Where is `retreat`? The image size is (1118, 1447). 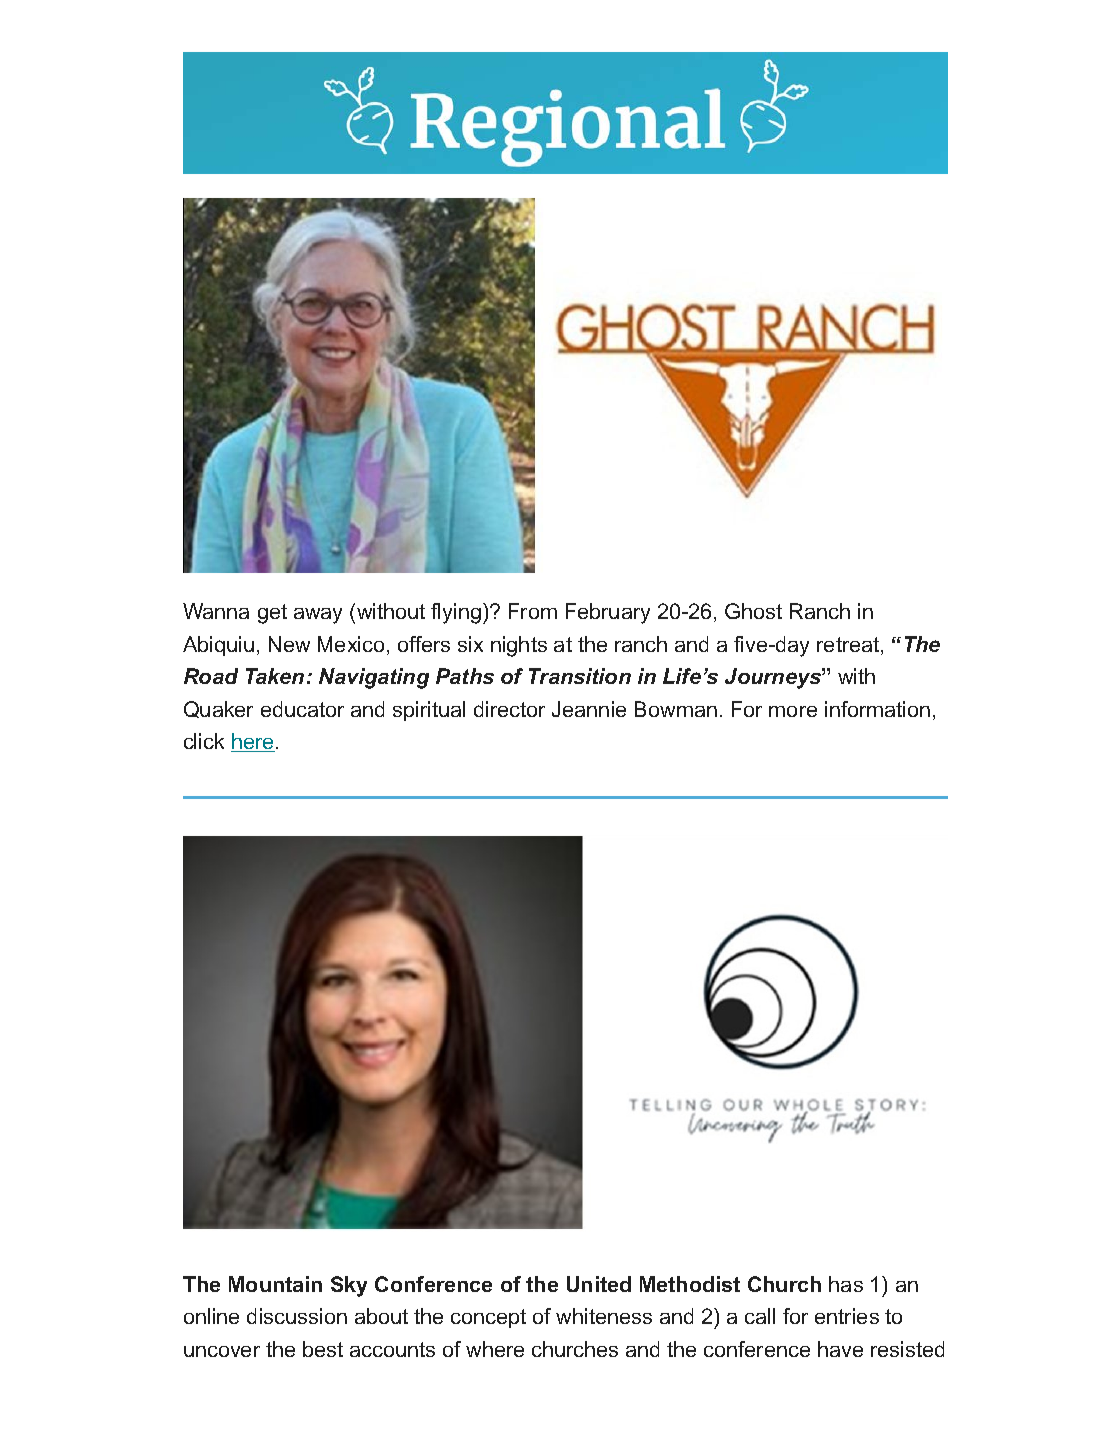
retreat is located at coordinates (849, 646).
